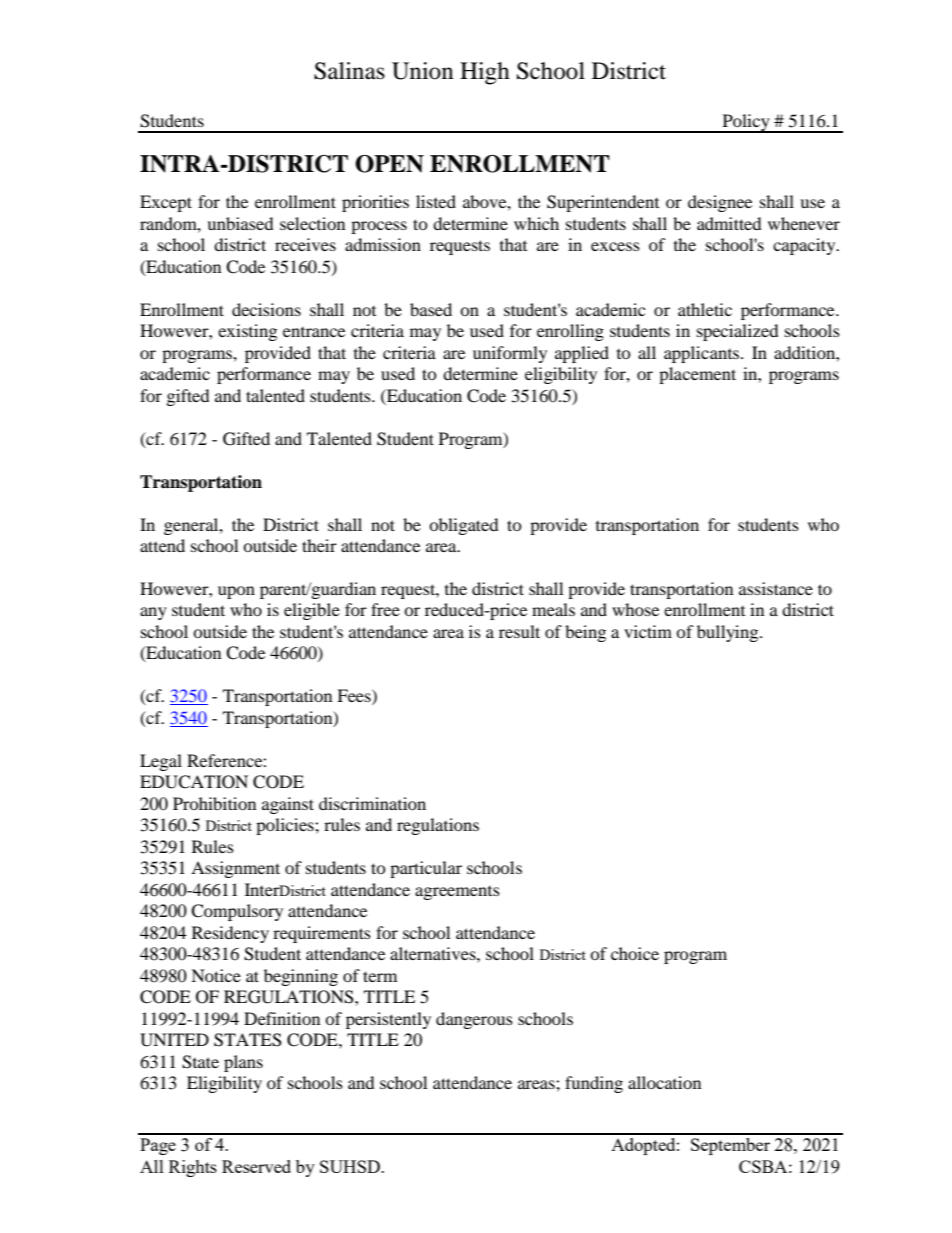  Describe the element at coordinates (236, 592) in the screenshot. I see `upon` at that location.
